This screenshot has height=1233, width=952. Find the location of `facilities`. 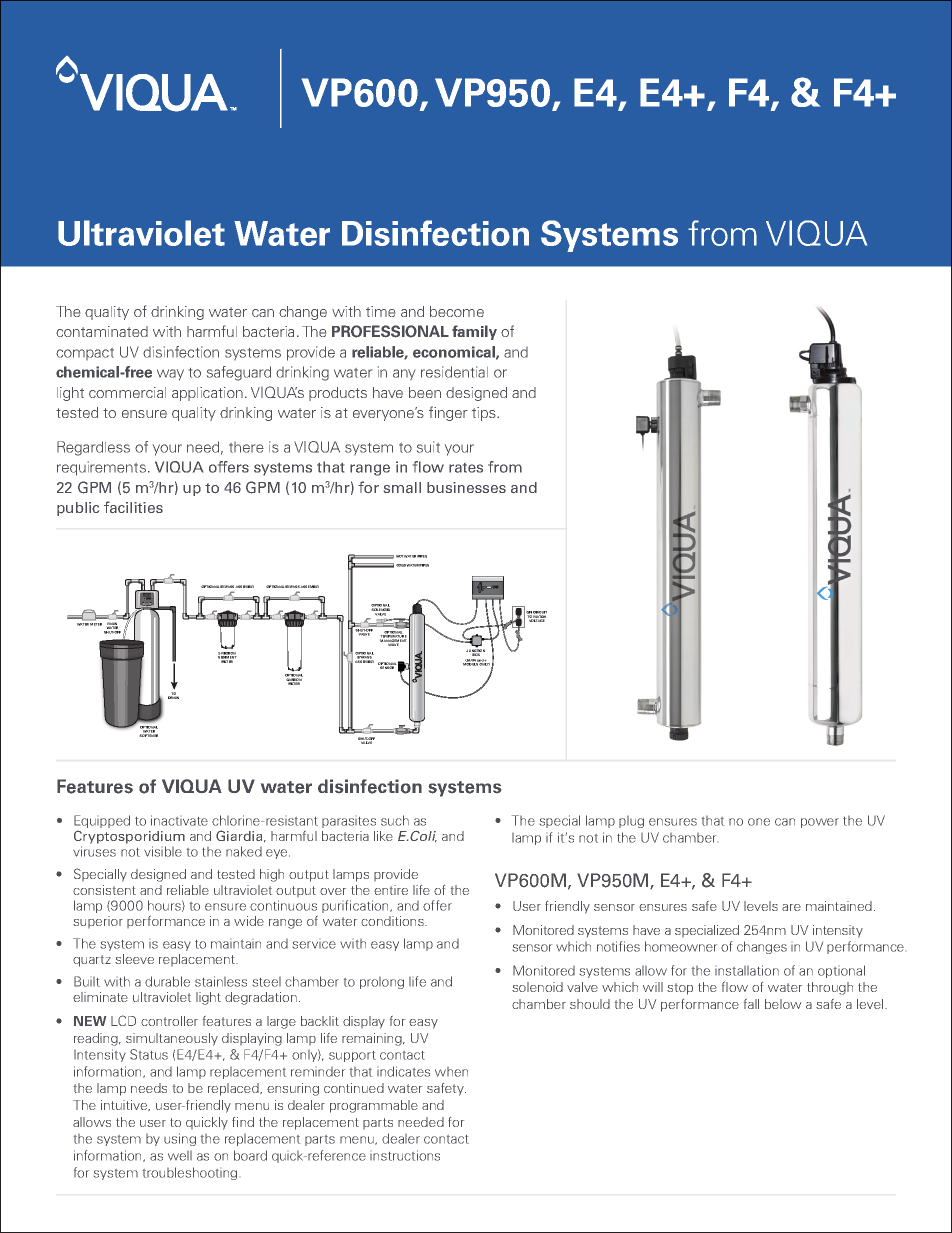

facilities is located at coordinates (133, 507).
